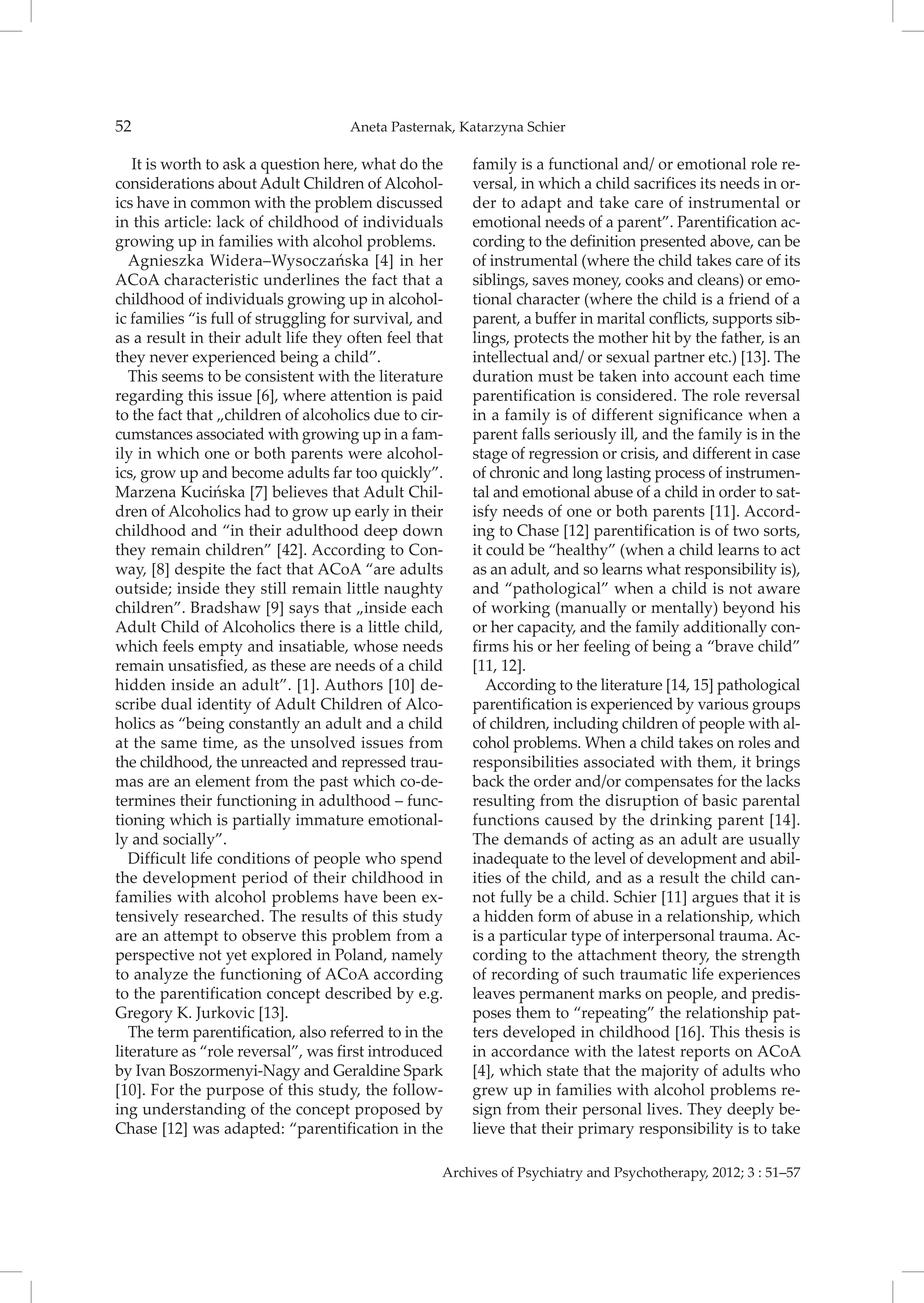  I want to click on sacrifices, so click(665, 182).
